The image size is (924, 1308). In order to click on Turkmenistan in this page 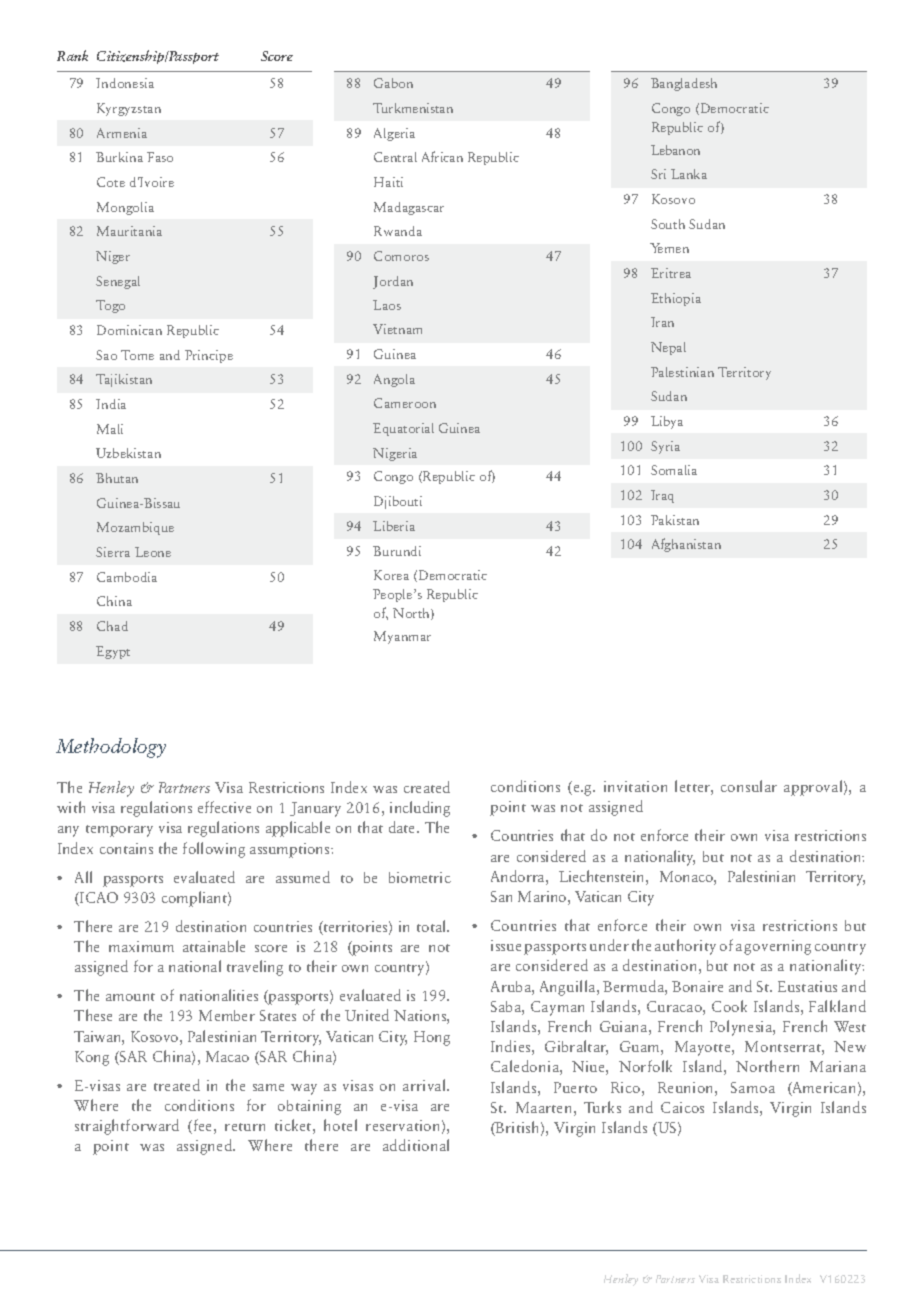, I will do `click(413, 108)`.
